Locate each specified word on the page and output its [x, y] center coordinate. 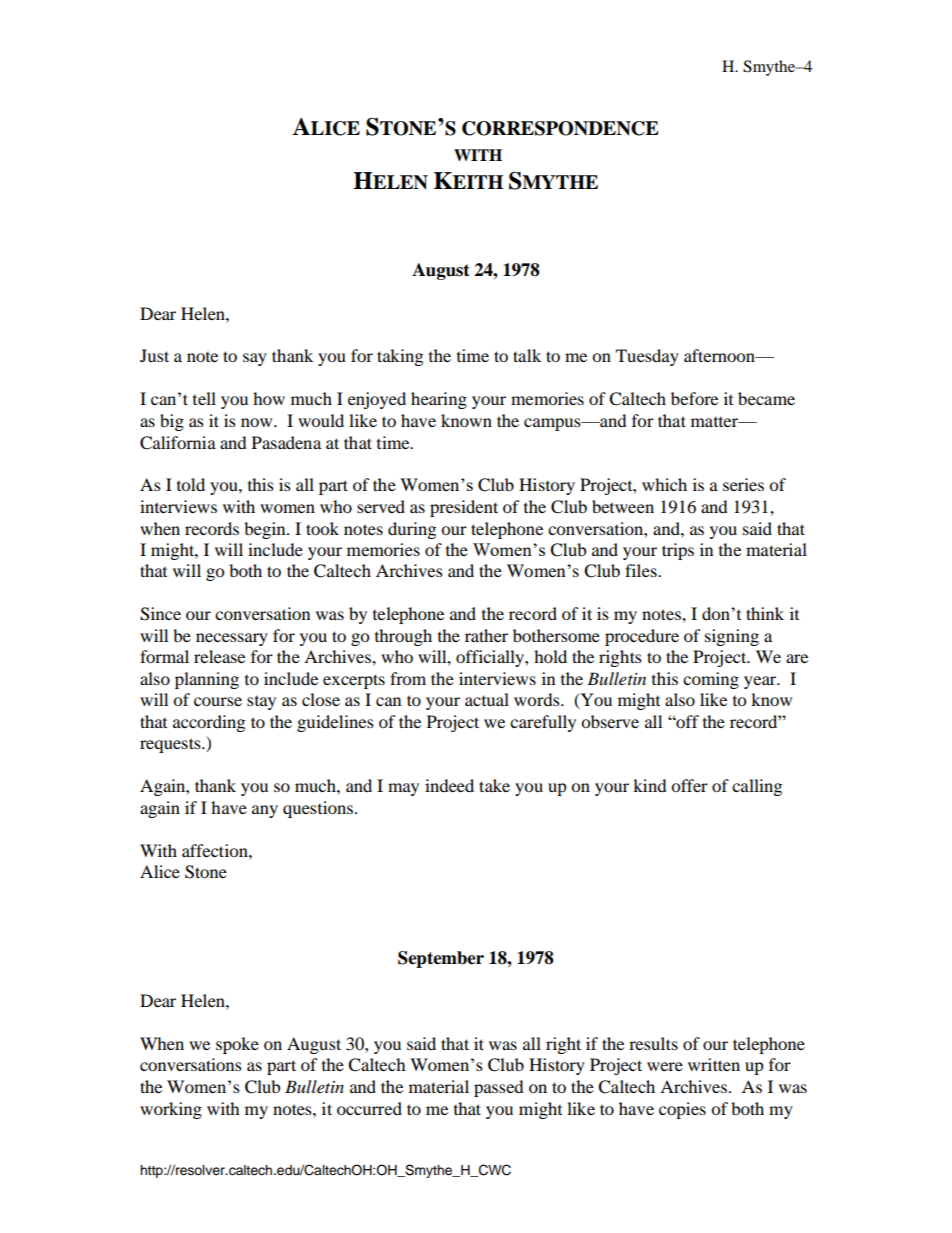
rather [486, 635]
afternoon [720, 355]
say [255, 359]
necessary [232, 639]
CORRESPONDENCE [560, 128]
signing [732, 637]
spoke [237, 1045]
